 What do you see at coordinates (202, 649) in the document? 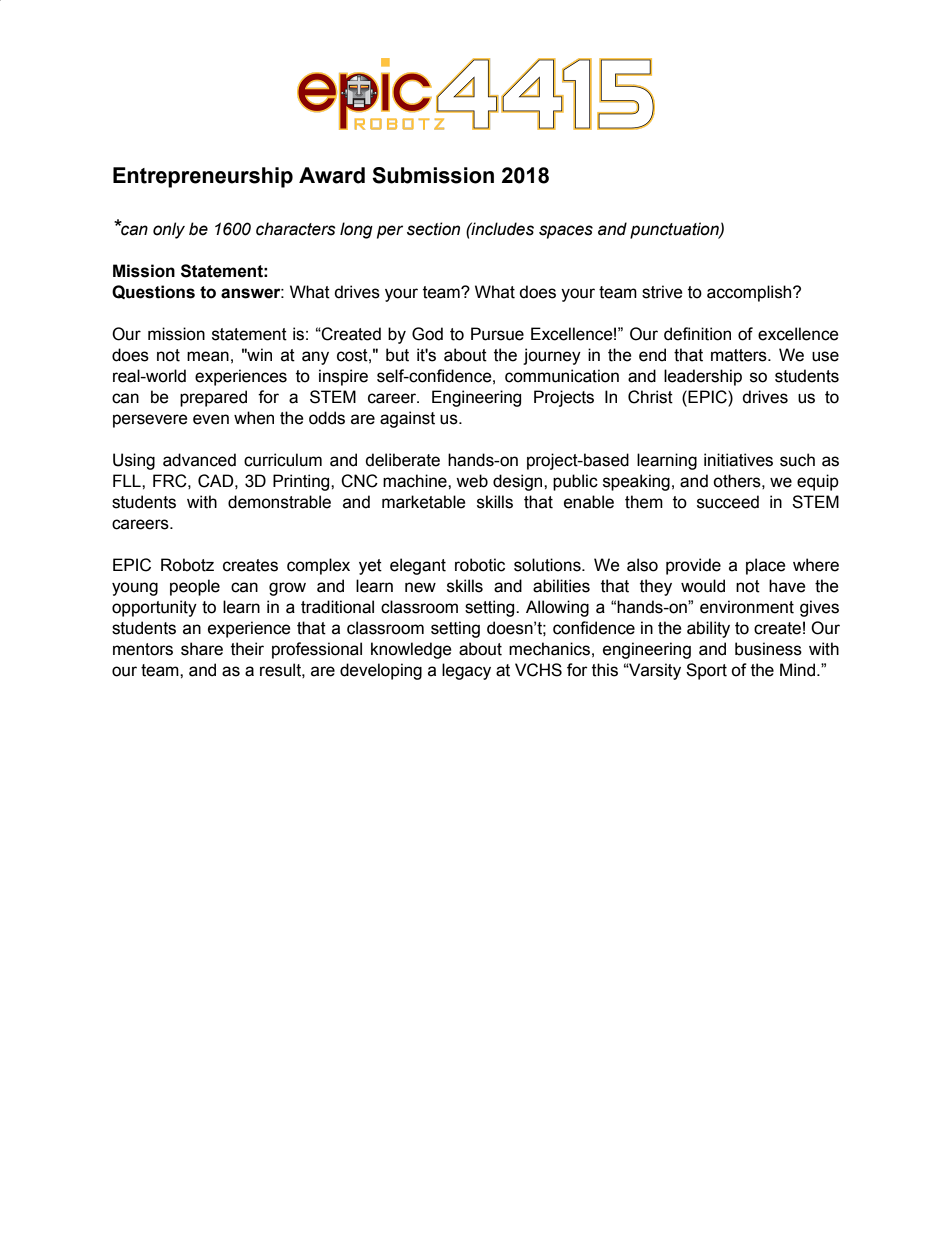
I see `share` at bounding box center [202, 649].
